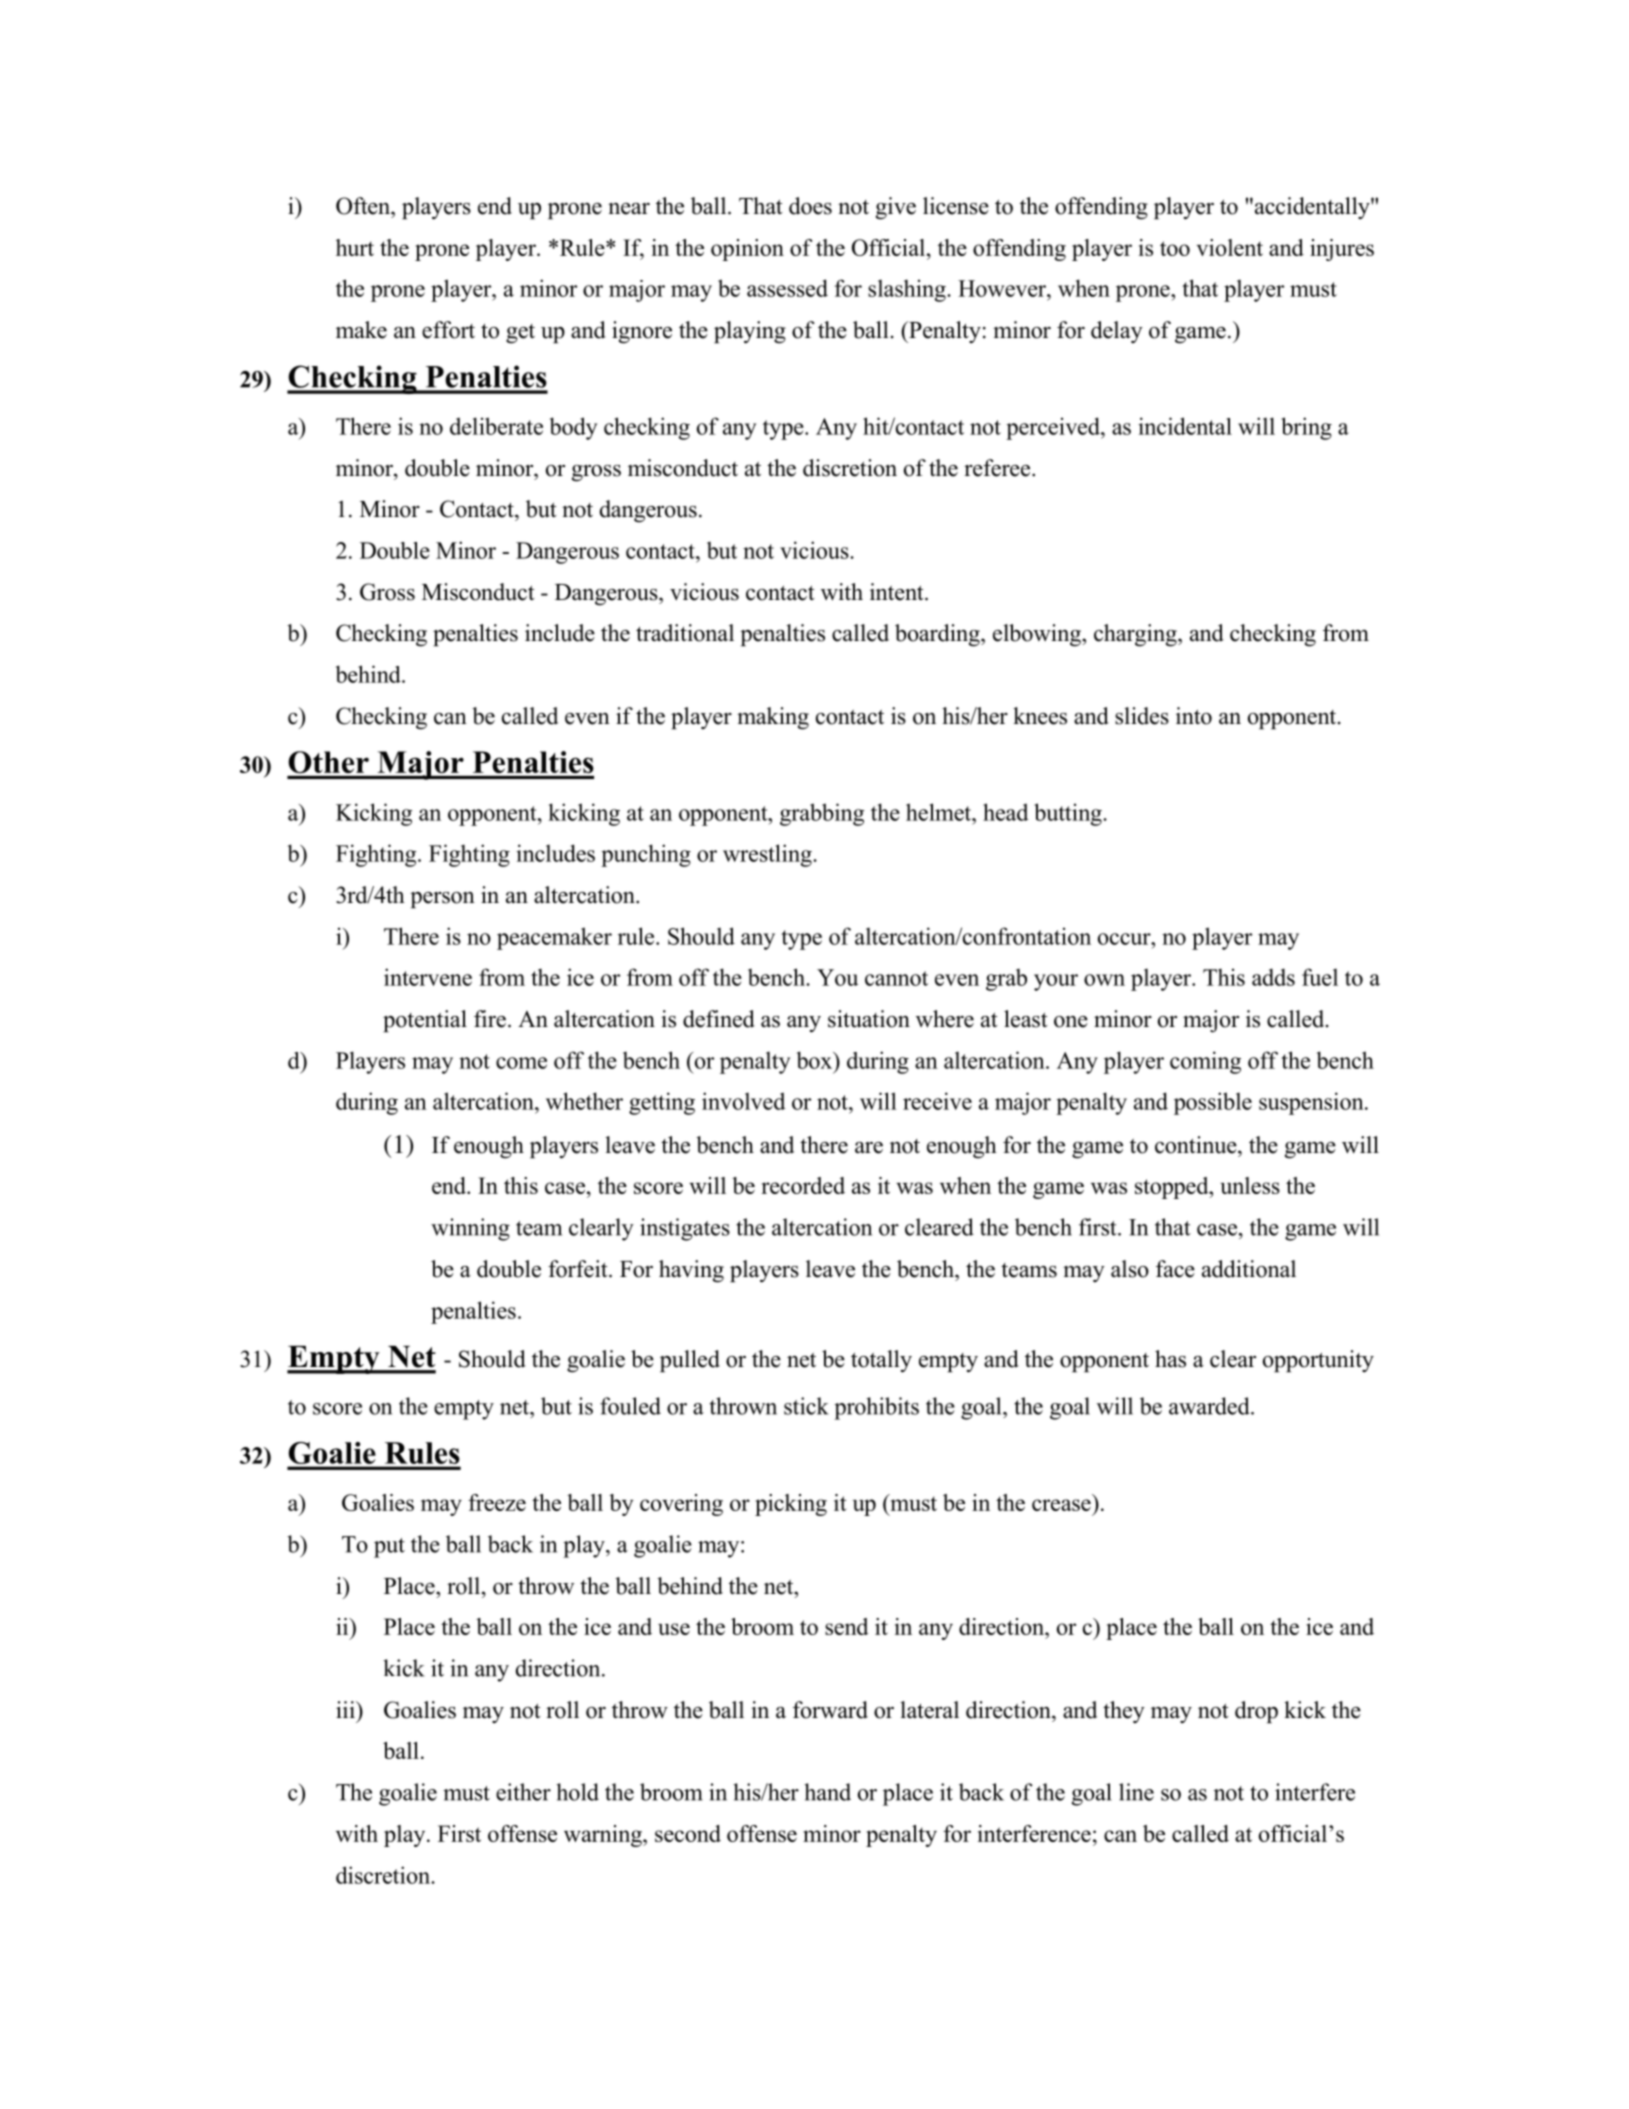  What do you see at coordinates (869, 1019) in the screenshot?
I see `situation` at bounding box center [869, 1019].
